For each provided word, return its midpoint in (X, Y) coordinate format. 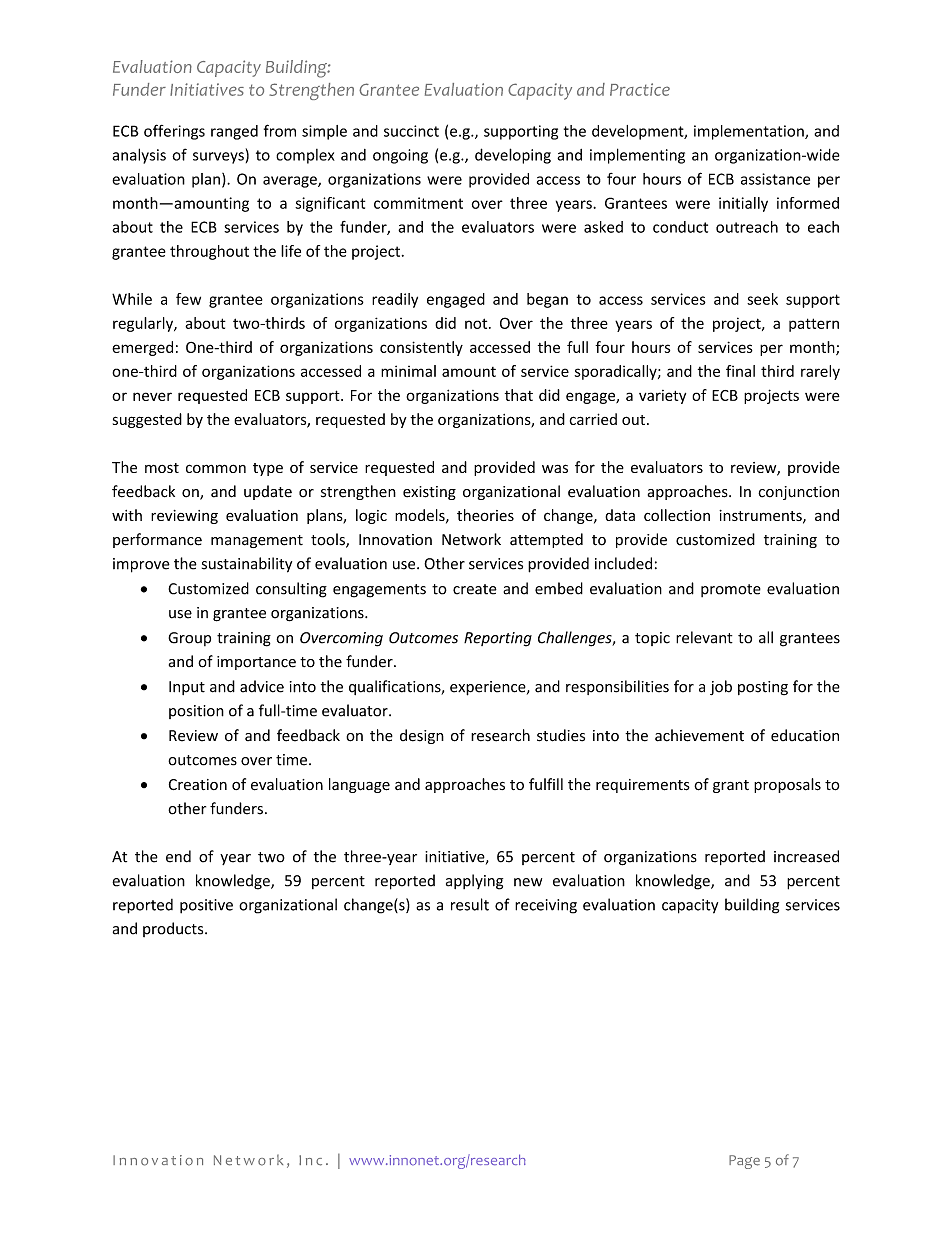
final (740, 371)
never (152, 396)
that (519, 395)
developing (513, 156)
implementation (750, 132)
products (174, 929)
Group (189, 639)
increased (806, 856)
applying (474, 882)
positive (206, 906)
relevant (704, 637)
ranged (234, 132)
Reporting (498, 639)
